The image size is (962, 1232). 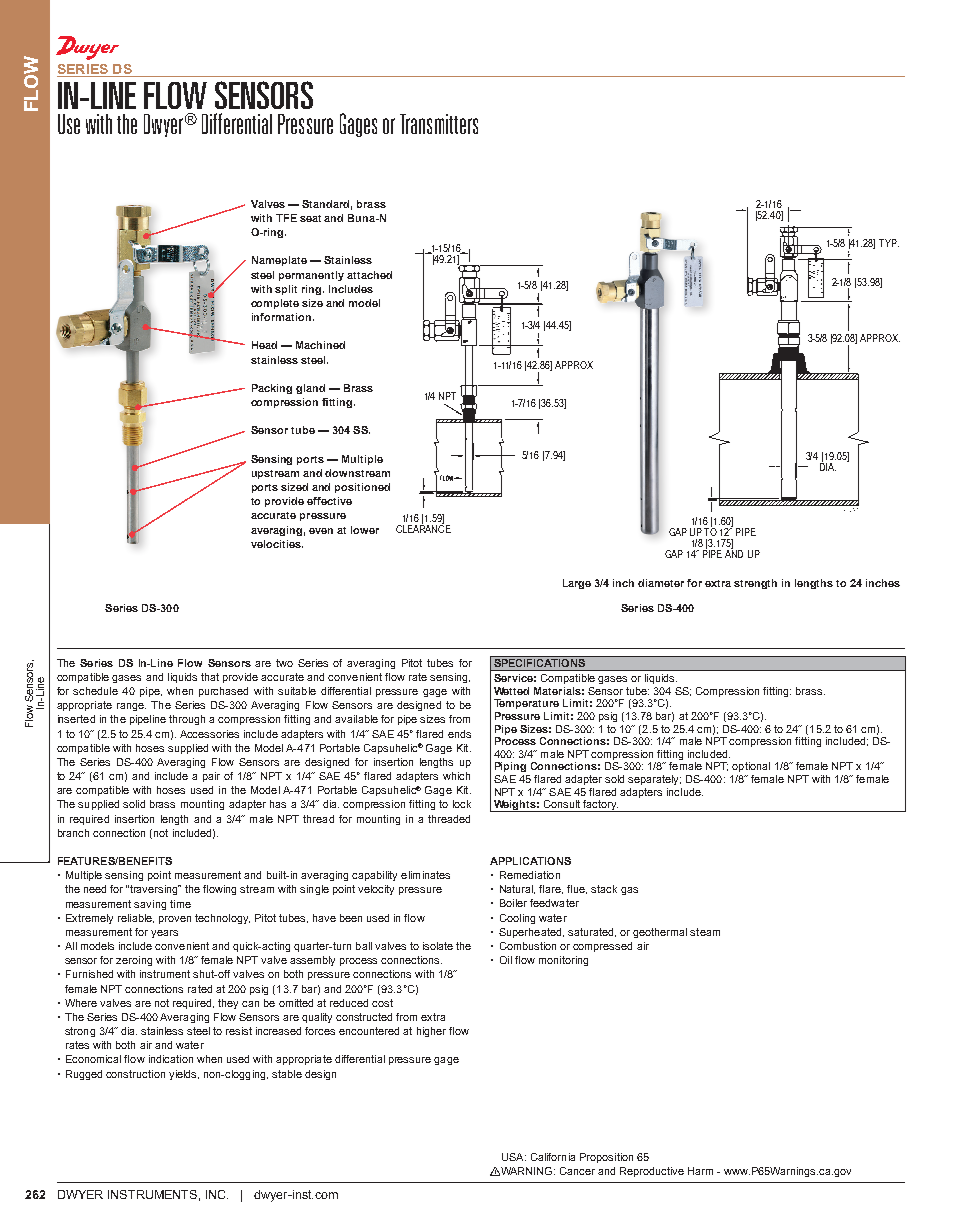 I want to click on that, so click(x=210, y=677).
